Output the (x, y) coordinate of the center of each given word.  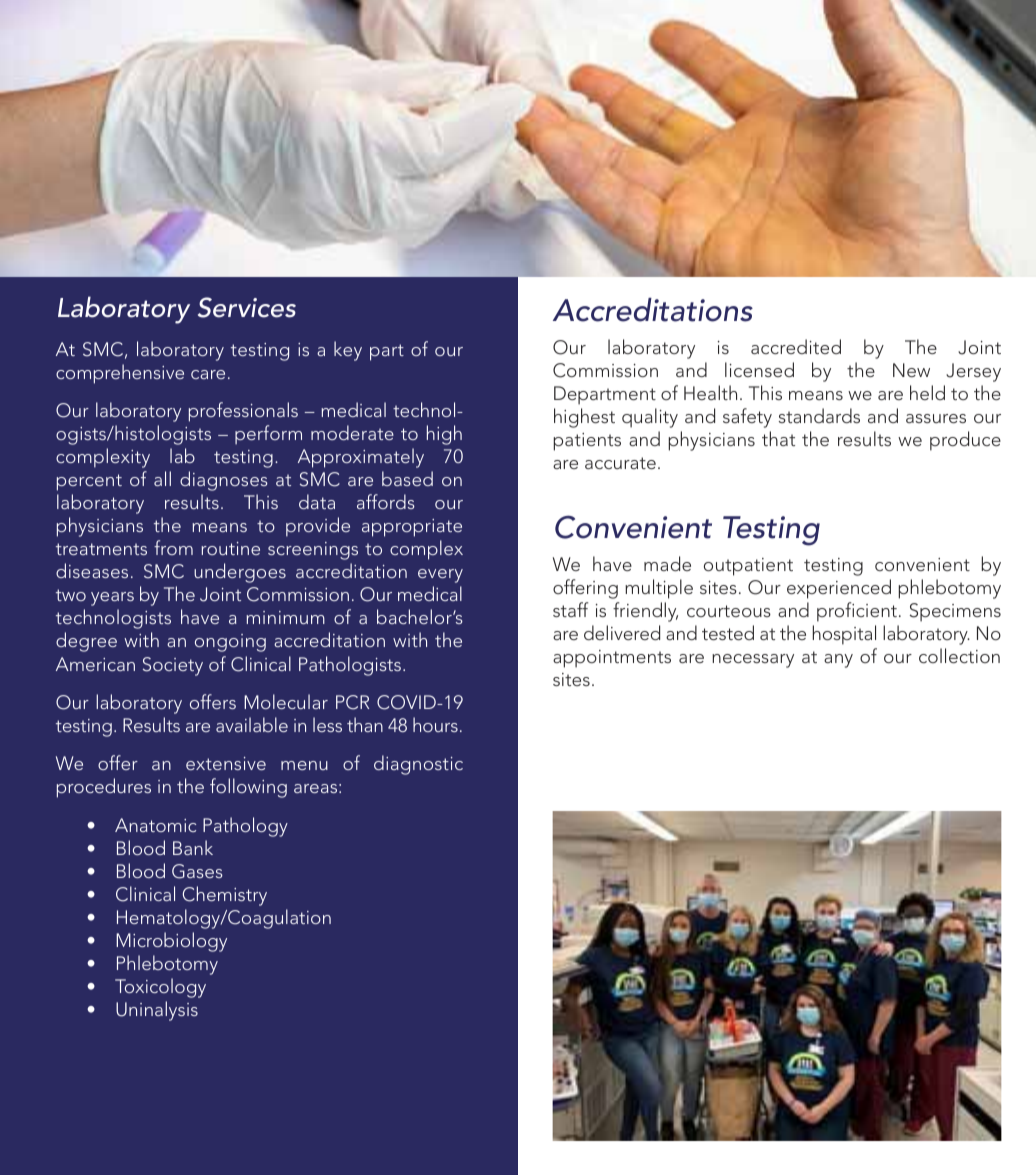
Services (247, 307)
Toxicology (160, 988)
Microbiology (171, 942)
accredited (796, 346)
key (348, 351)
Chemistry (225, 896)
